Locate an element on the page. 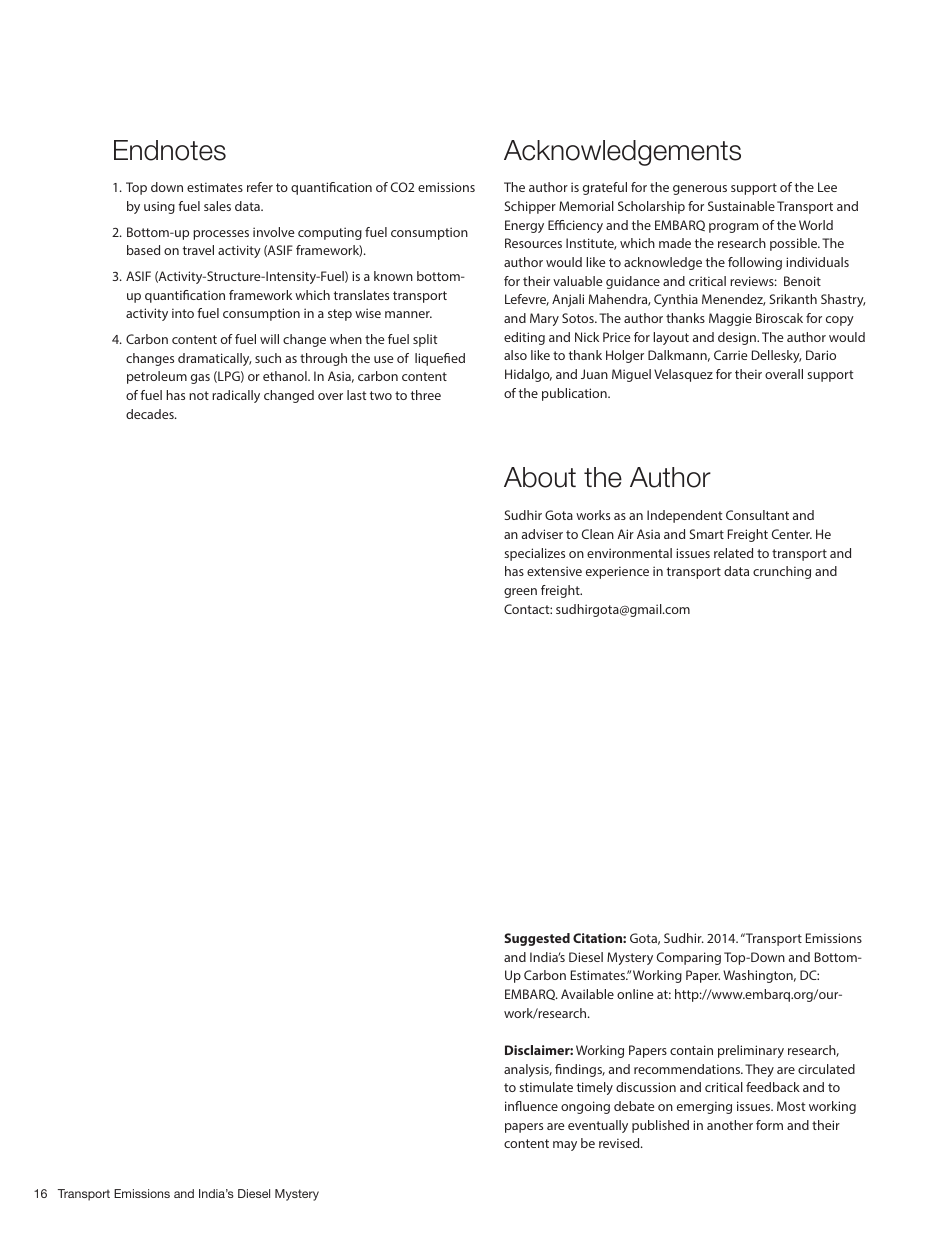 The image size is (952, 1233). green is located at coordinates (520, 593).
